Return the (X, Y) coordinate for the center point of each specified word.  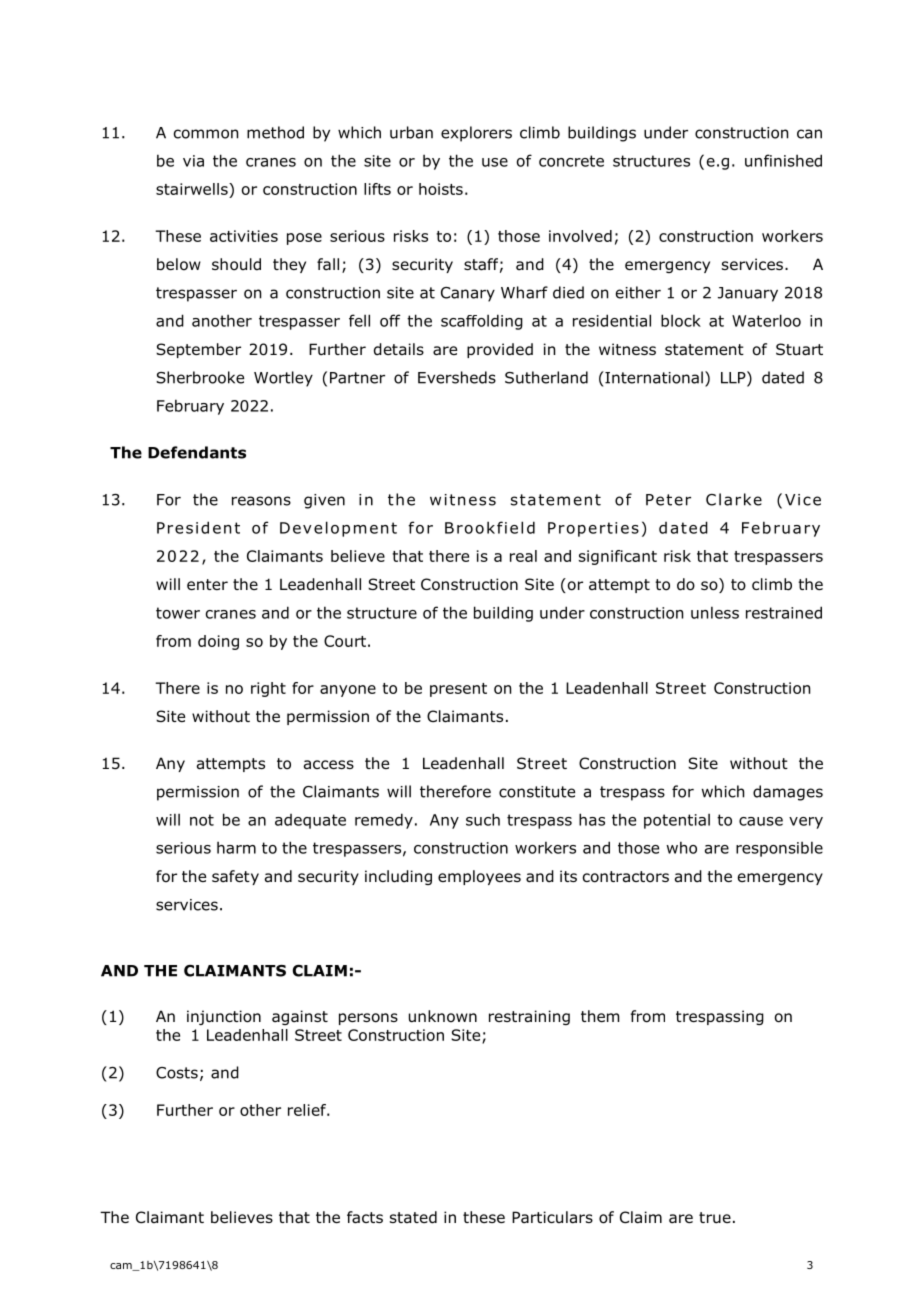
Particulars (552, 1217)
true (715, 1218)
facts (365, 1217)
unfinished (783, 160)
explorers (476, 134)
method (275, 132)
